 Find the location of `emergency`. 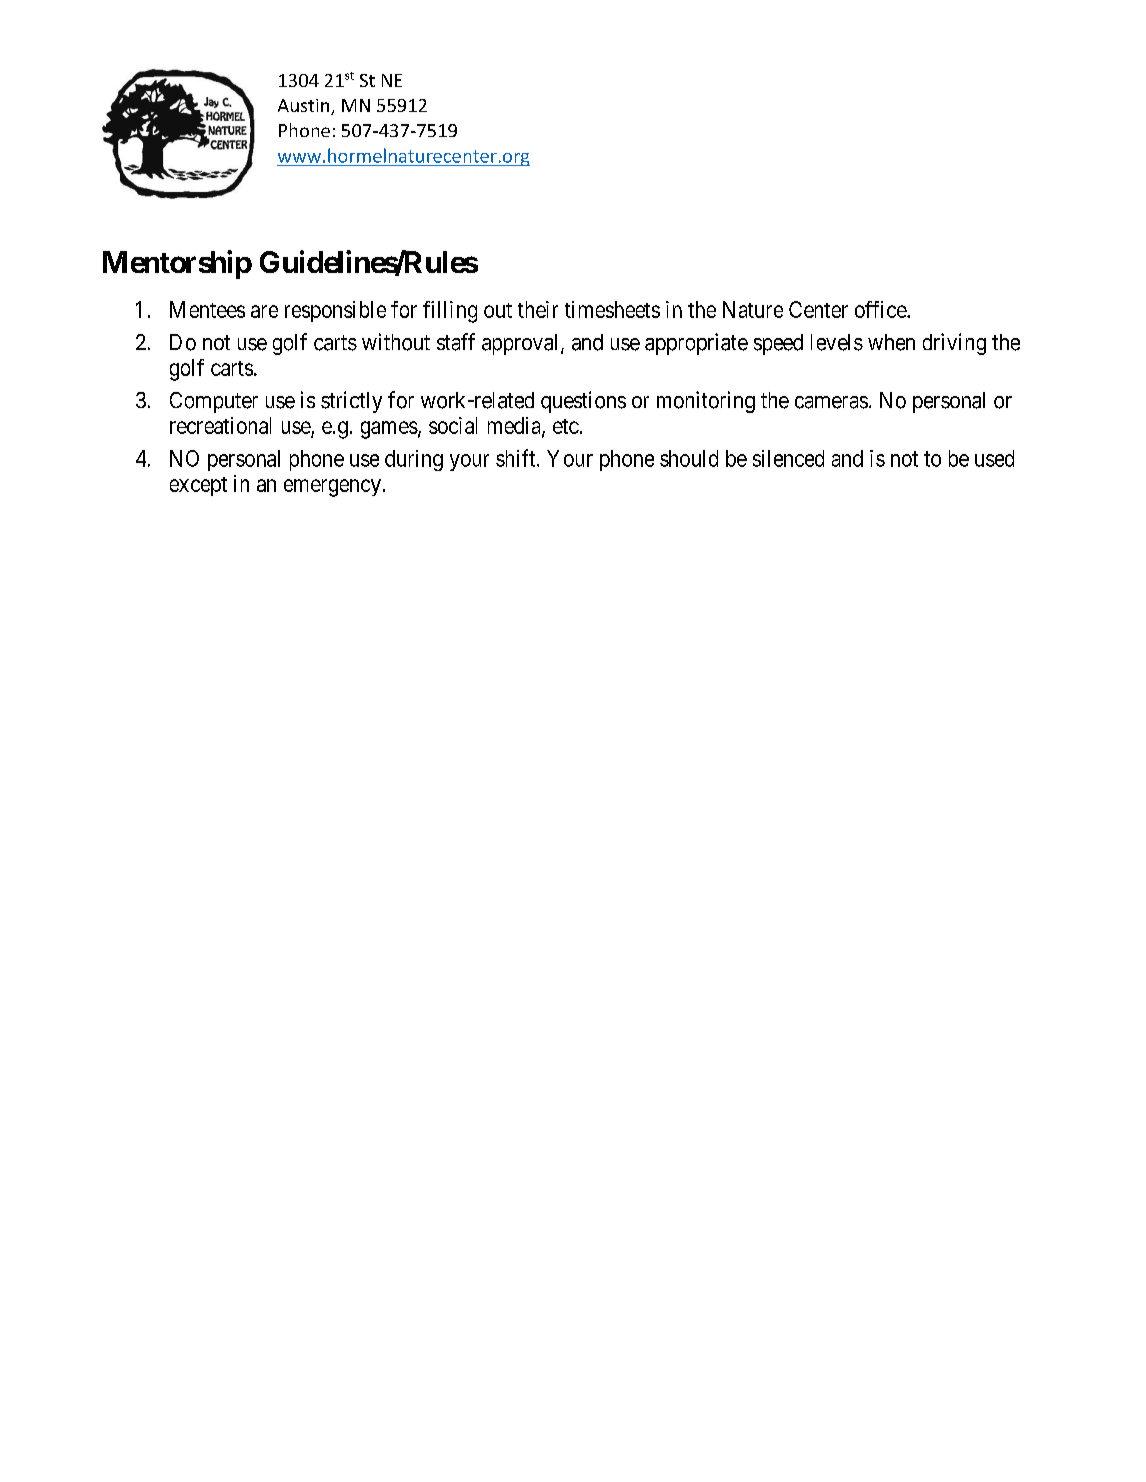

emergency is located at coordinates (332, 488).
